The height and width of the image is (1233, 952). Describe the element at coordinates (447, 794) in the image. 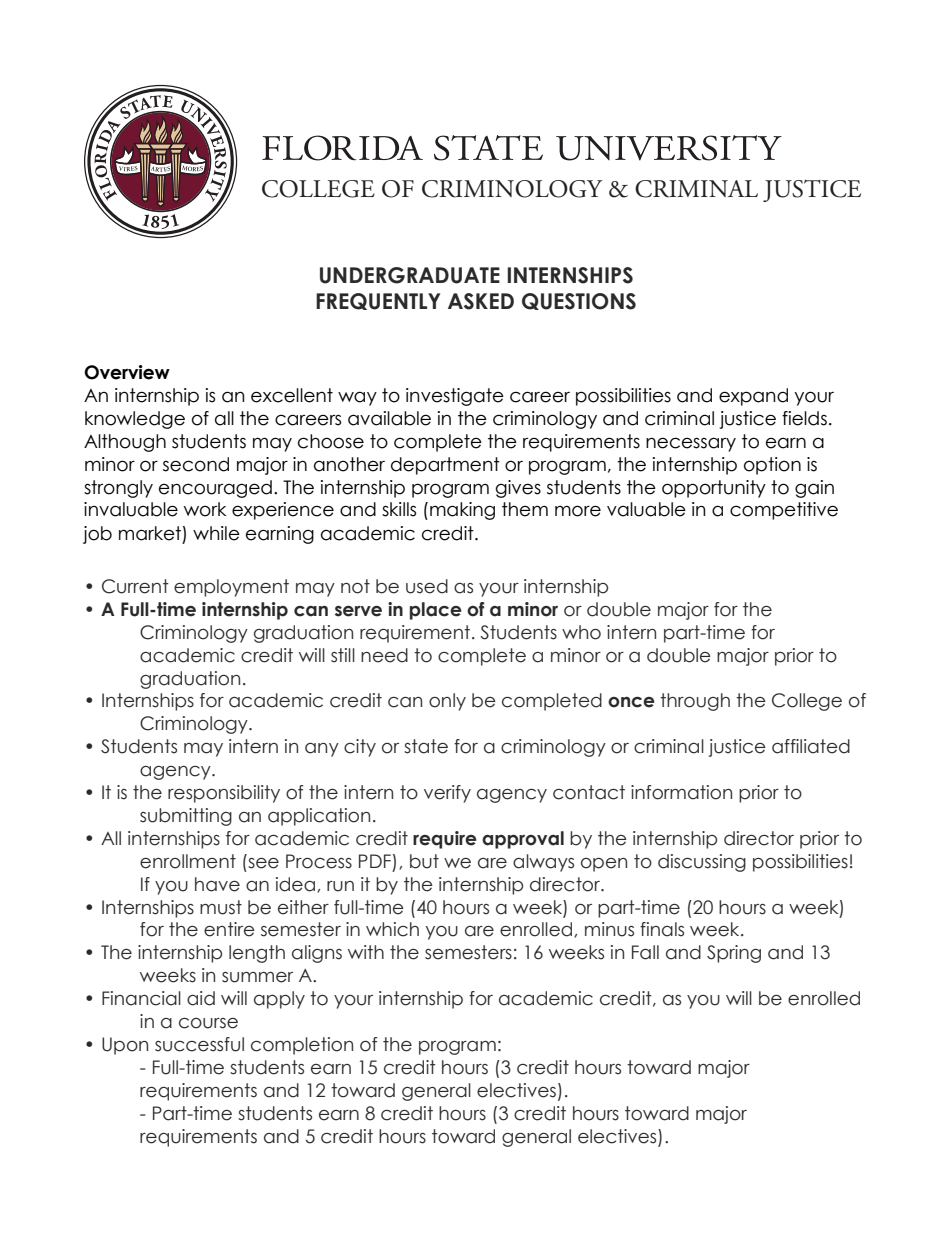

I see `verify` at that location.
